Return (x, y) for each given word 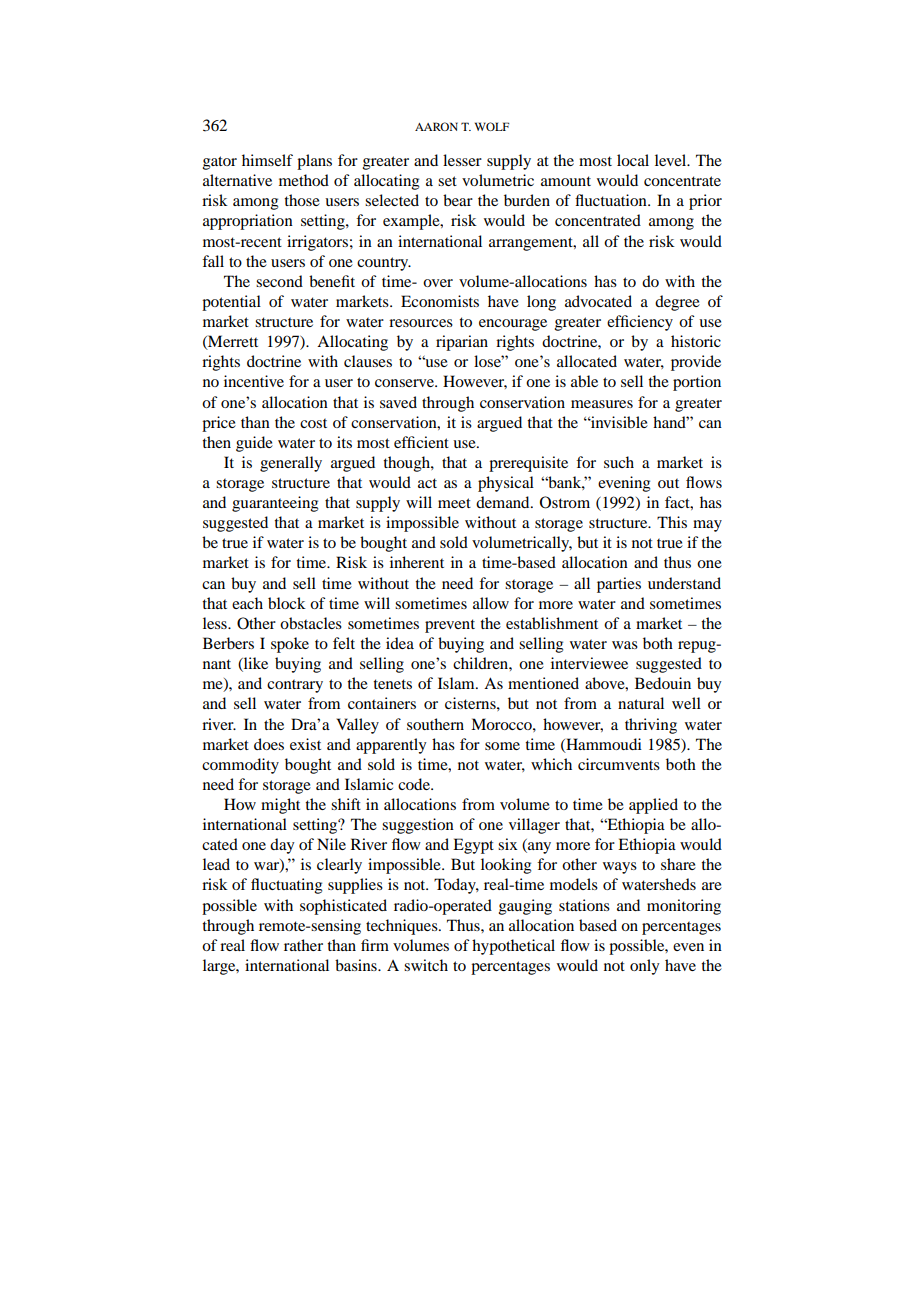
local (633, 160)
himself (267, 160)
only (644, 967)
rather (303, 945)
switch (426, 965)
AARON (436, 126)
